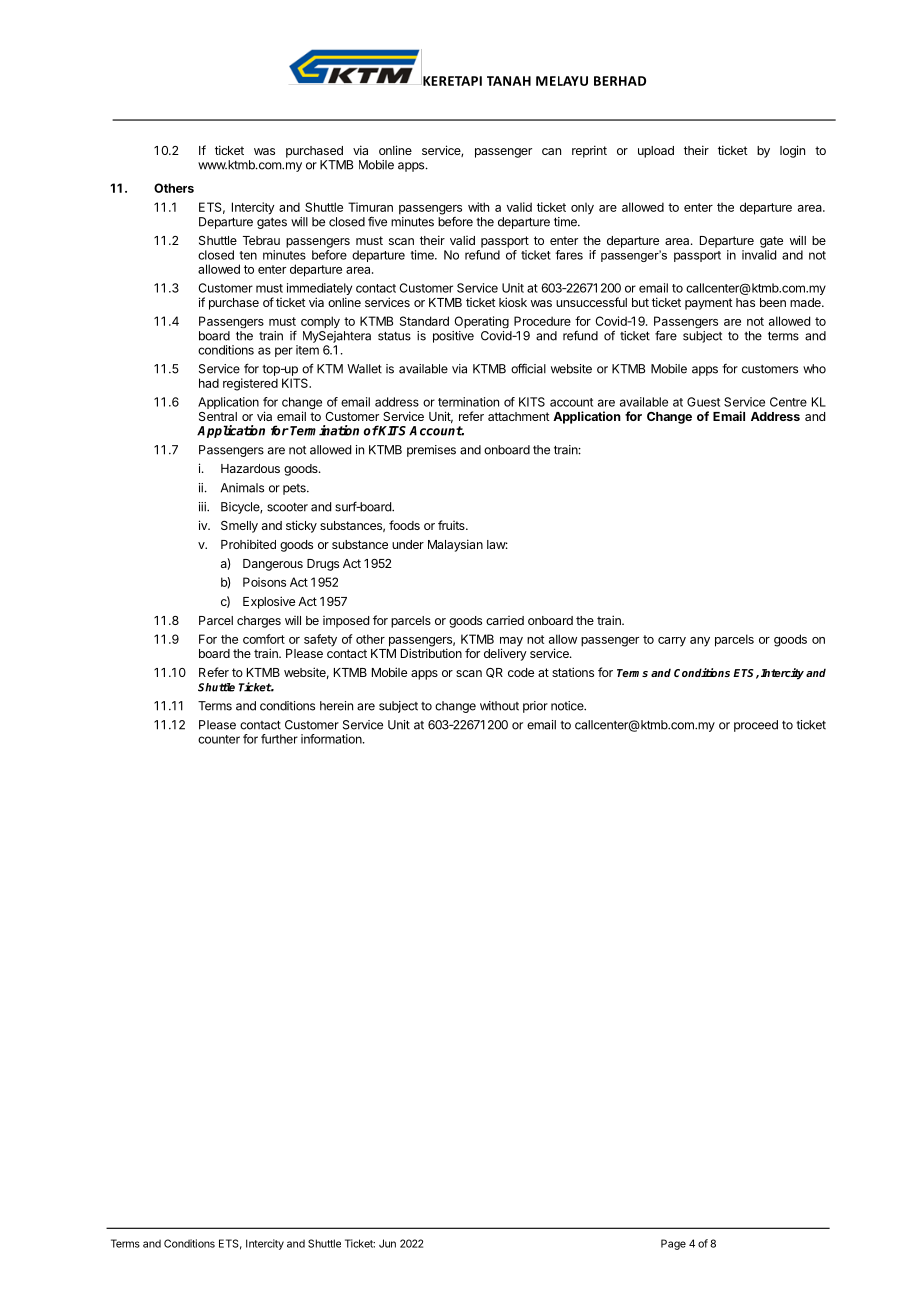 The height and width of the image is (1308, 924). What do you see at coordinates (792, 151) in the image?
I see `login` at bounding box center [792, 151].
